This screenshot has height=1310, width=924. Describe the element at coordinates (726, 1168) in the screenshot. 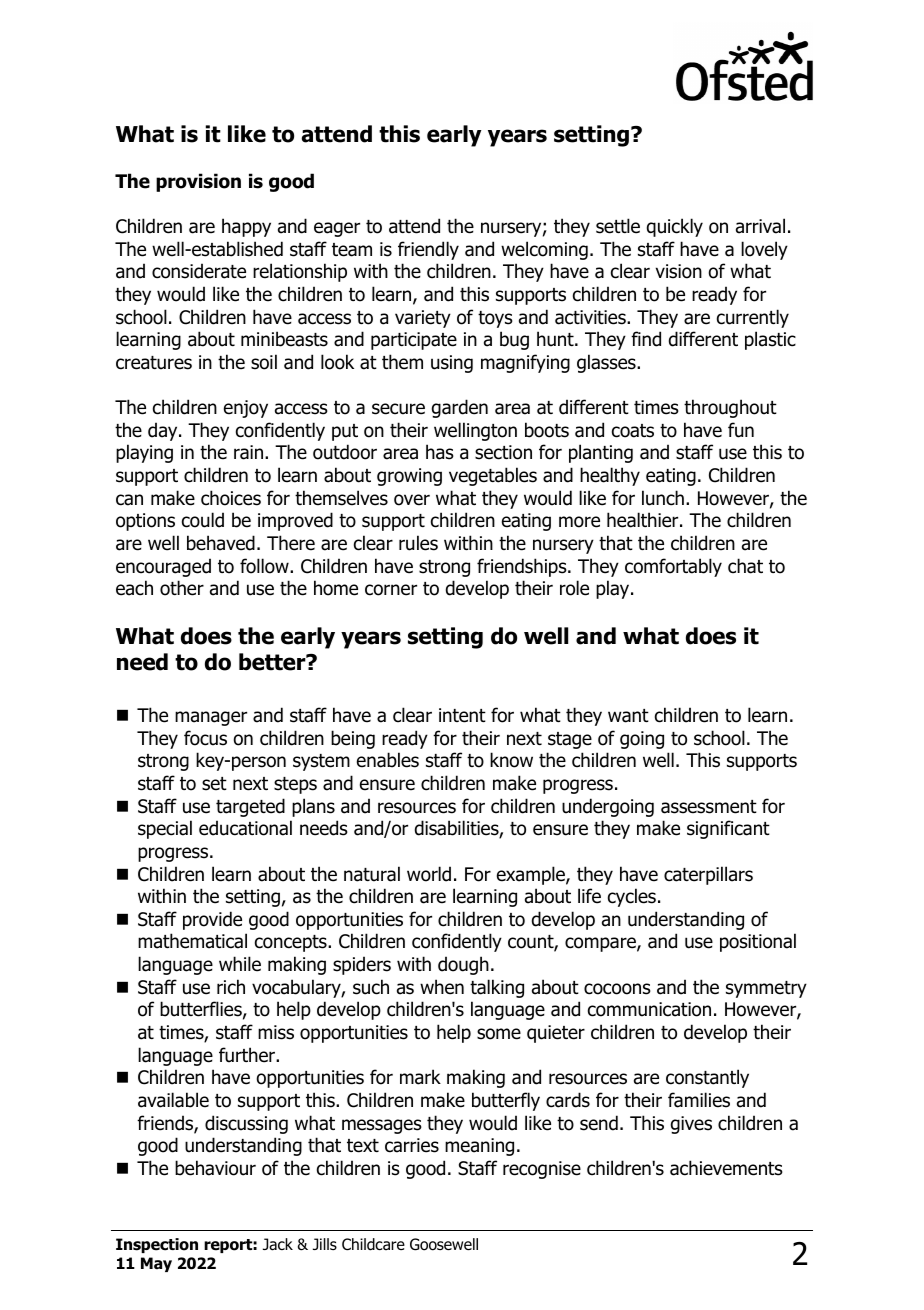

I see `achievements` at that location.
